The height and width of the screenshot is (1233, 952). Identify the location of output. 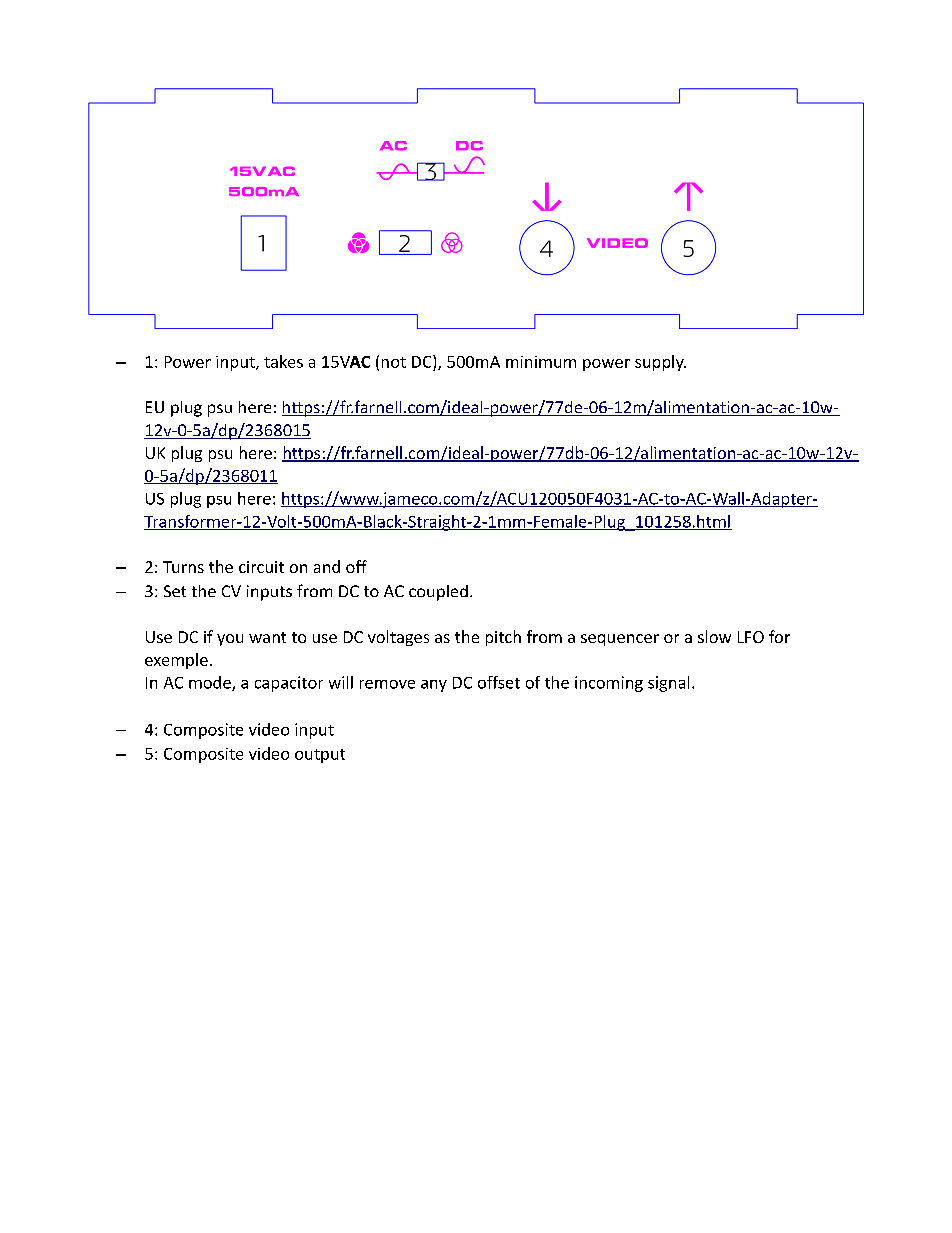
(320, 756).
